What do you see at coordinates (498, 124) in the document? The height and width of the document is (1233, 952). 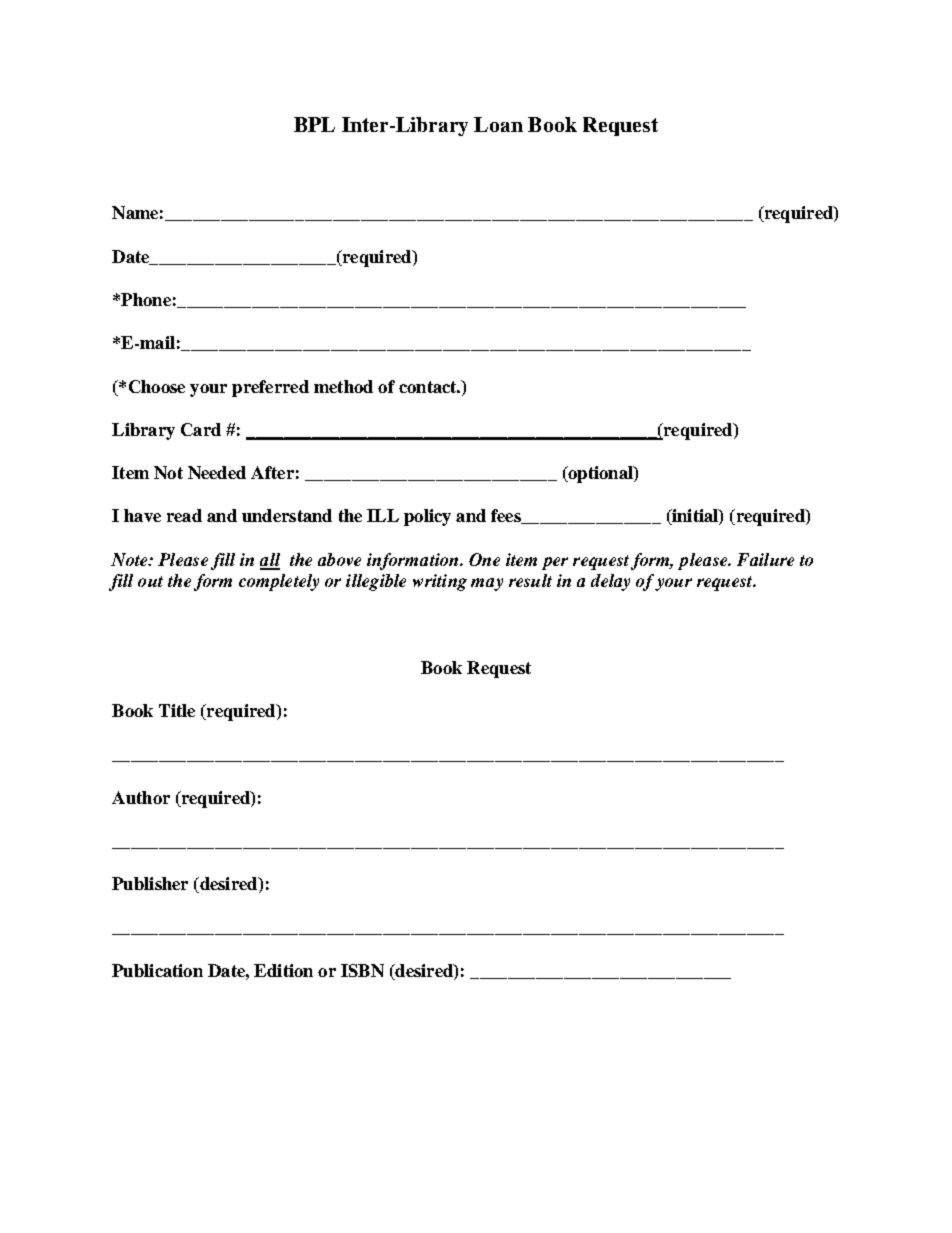 I see `Loan` at bounding box center [498, 124].
